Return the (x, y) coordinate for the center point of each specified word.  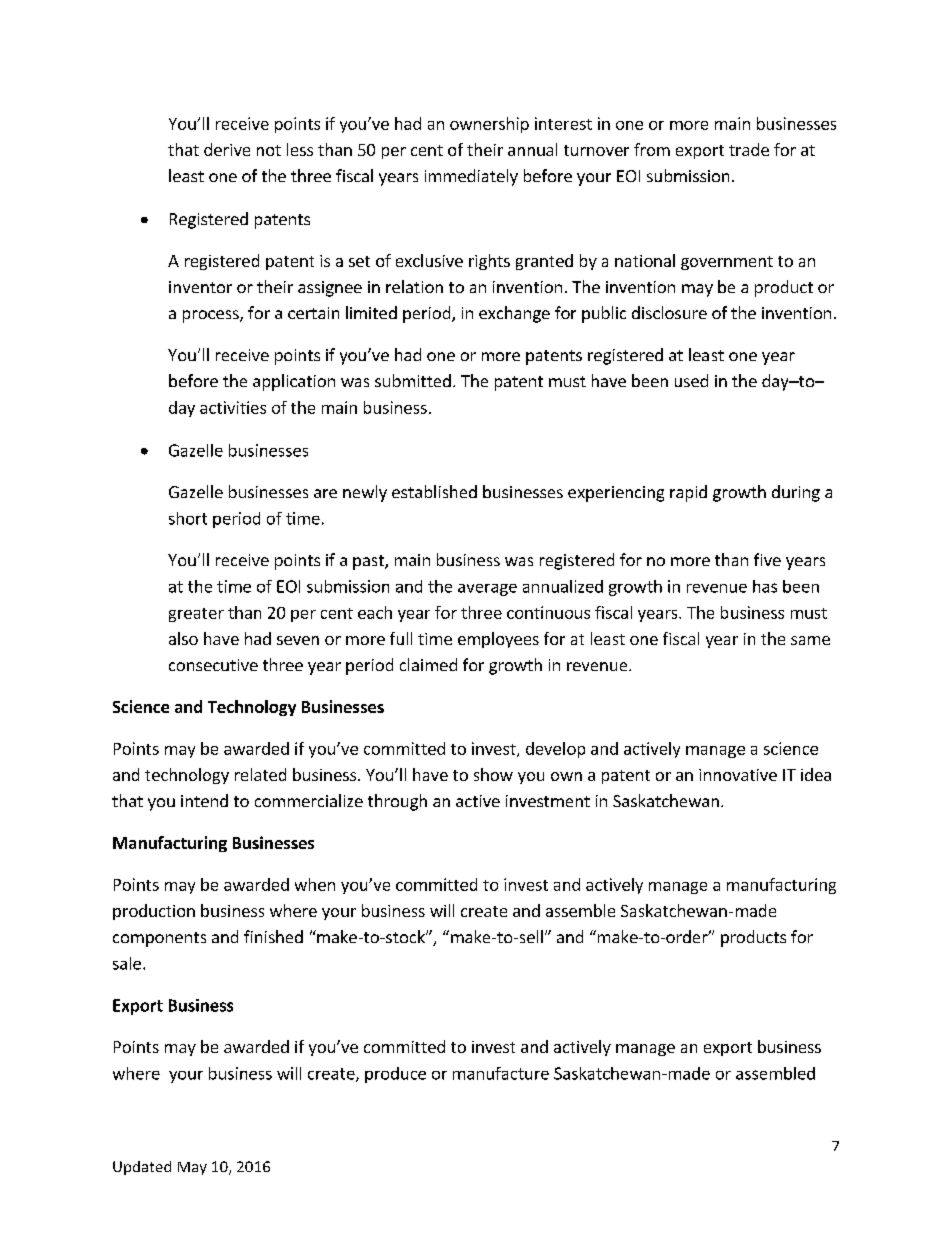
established (434, 491)
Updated (142, 1168)
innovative (738, 775)
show (493, 774)
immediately (471, 177)
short (188, 518)
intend (204, 800)
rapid (688, 493)
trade (749, 149)
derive (227, 149)
